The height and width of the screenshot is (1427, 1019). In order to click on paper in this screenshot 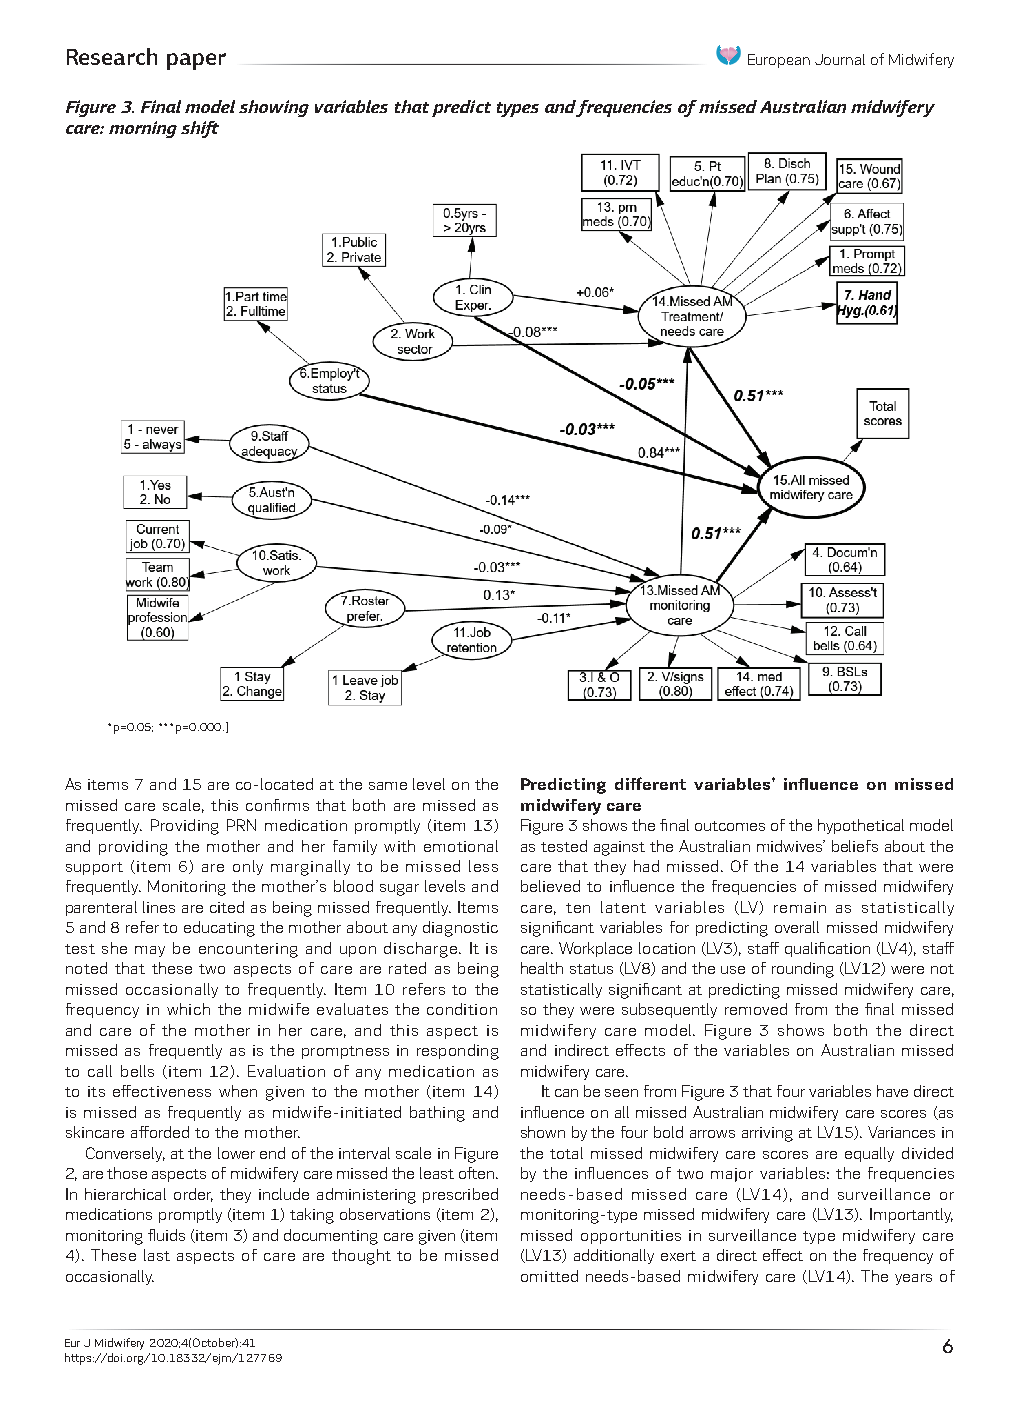, I will do `click(196, 61)`.
